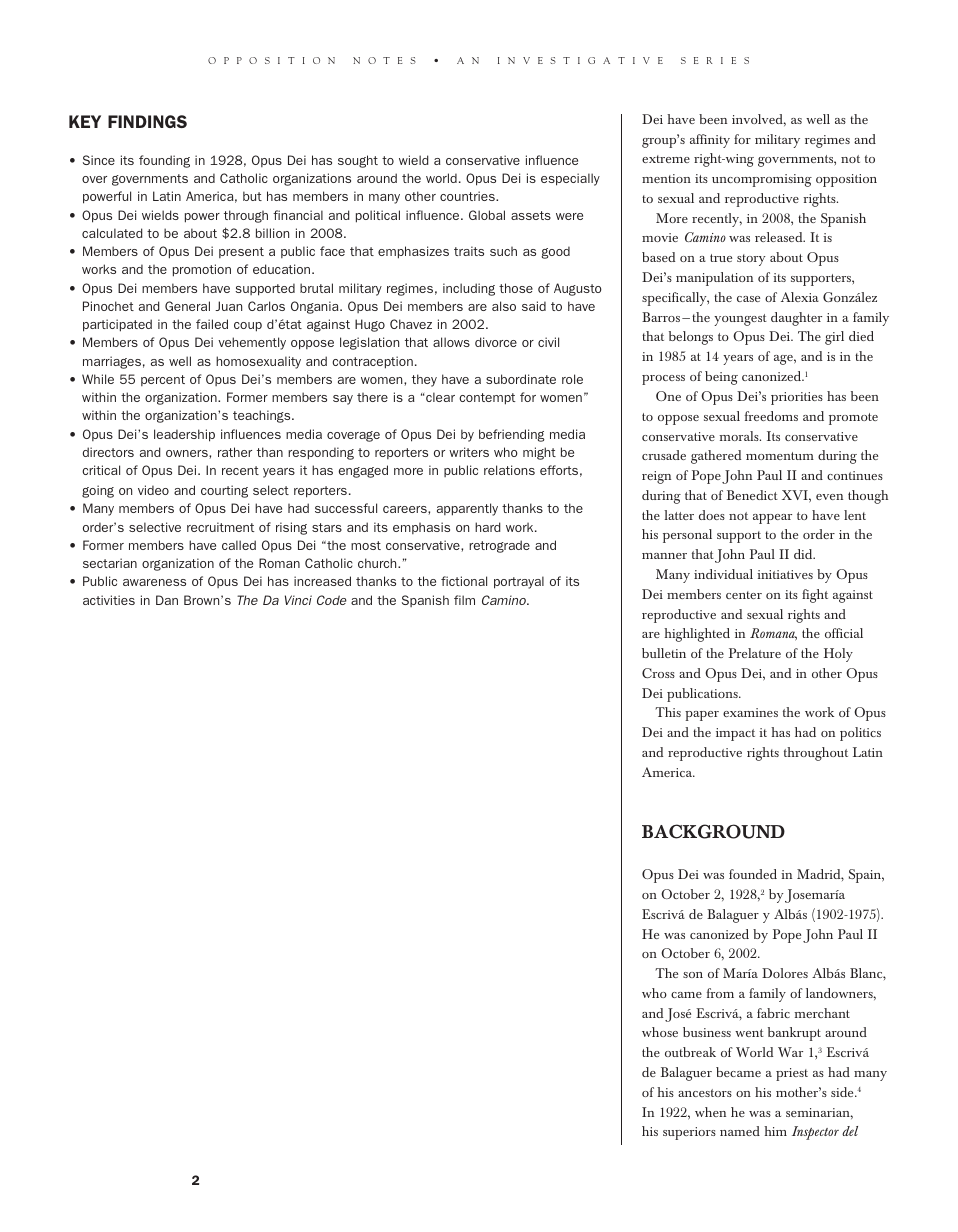 Image resolution: width=958 pixels, height=1232 pixels. Describe the element at coordinates (464, 600) in the screenshot. I see `film` at that location.
